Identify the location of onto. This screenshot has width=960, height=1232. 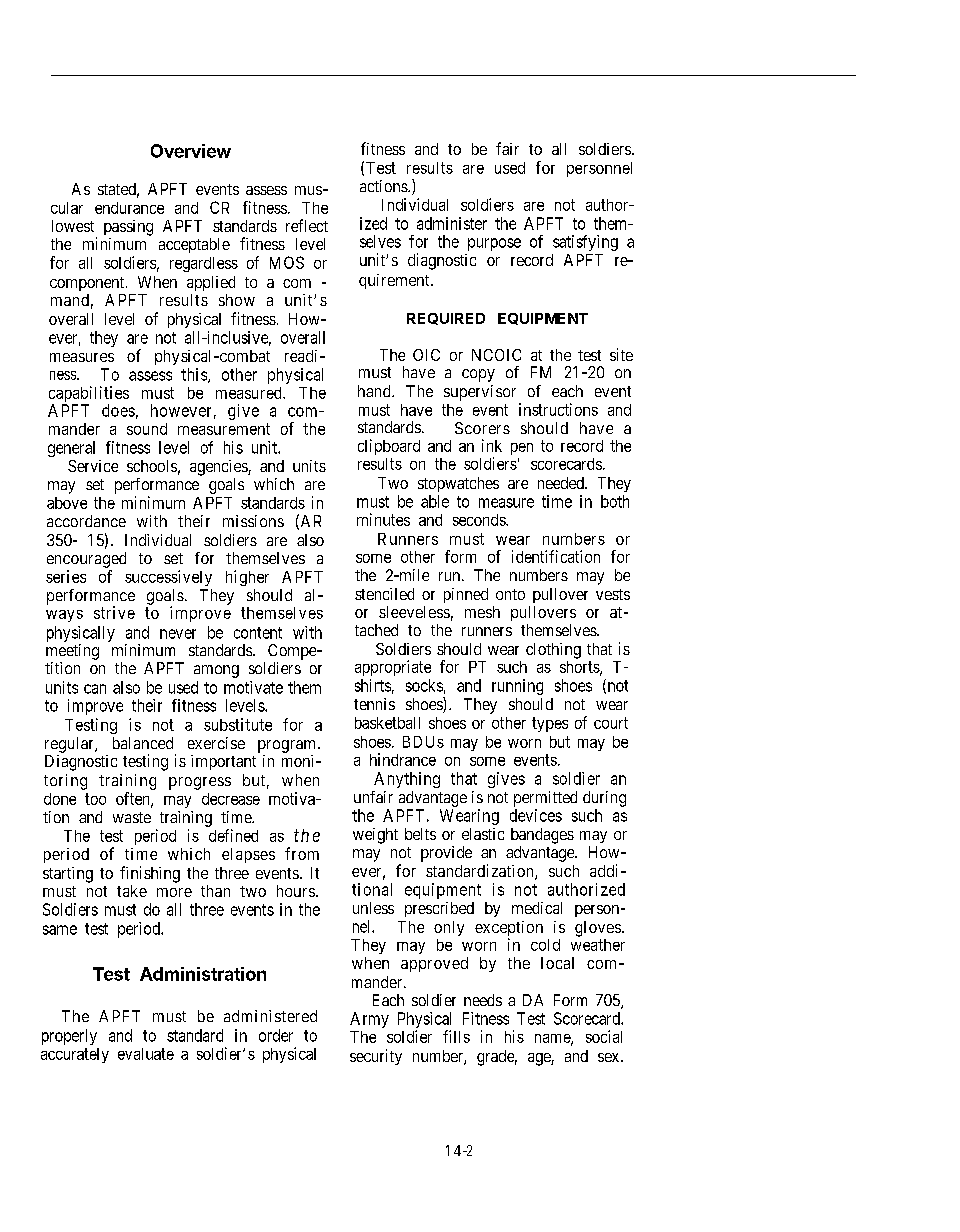
(510, 594).
